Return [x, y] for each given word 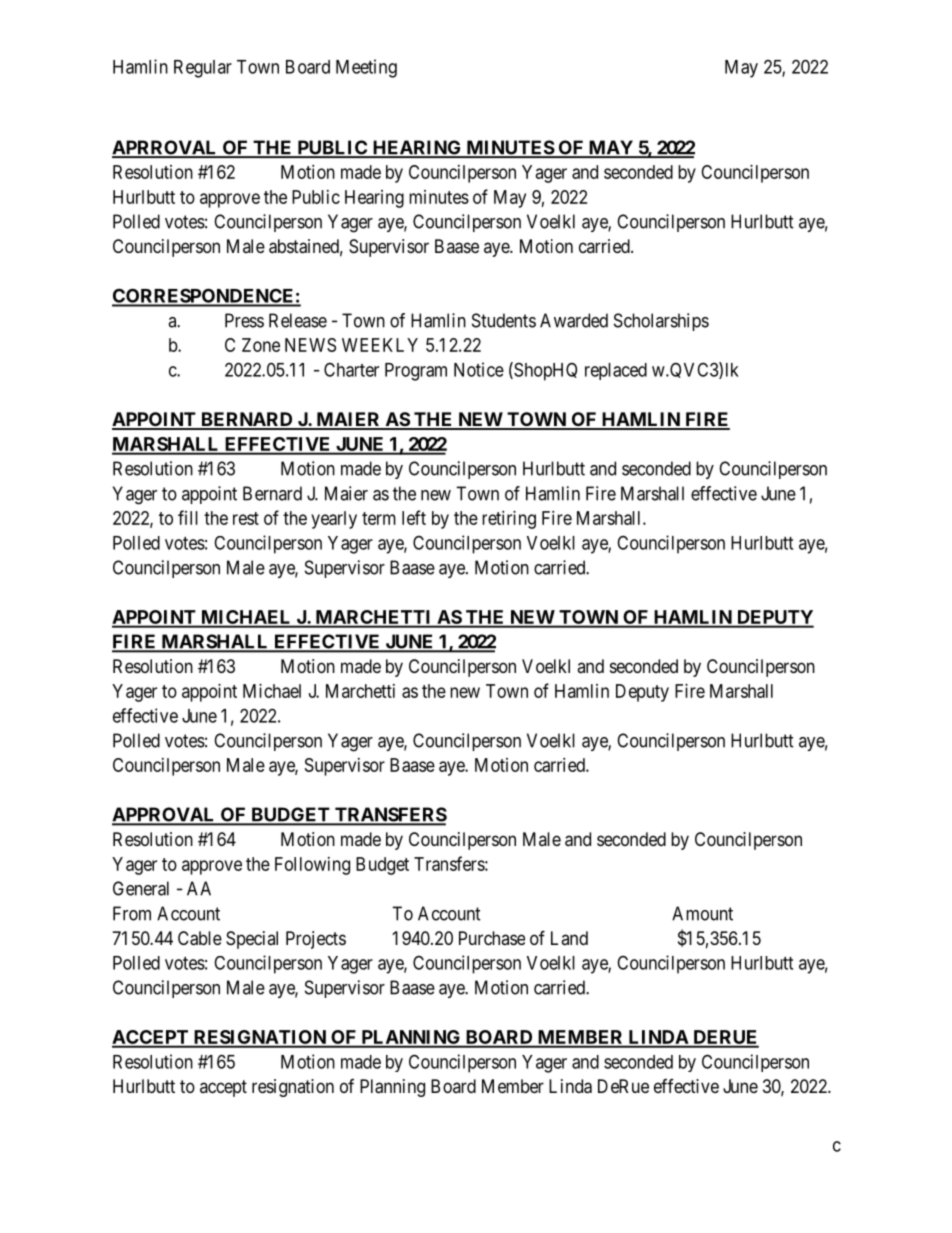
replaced [616, 371]
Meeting [366, 68]
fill [188, 517]
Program [416, 372]
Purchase [492, 938]
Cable [200, 938]
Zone [261, 345]
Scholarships [661, 322]
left [414, 517]
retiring [509, 520]
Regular [203, 69]
